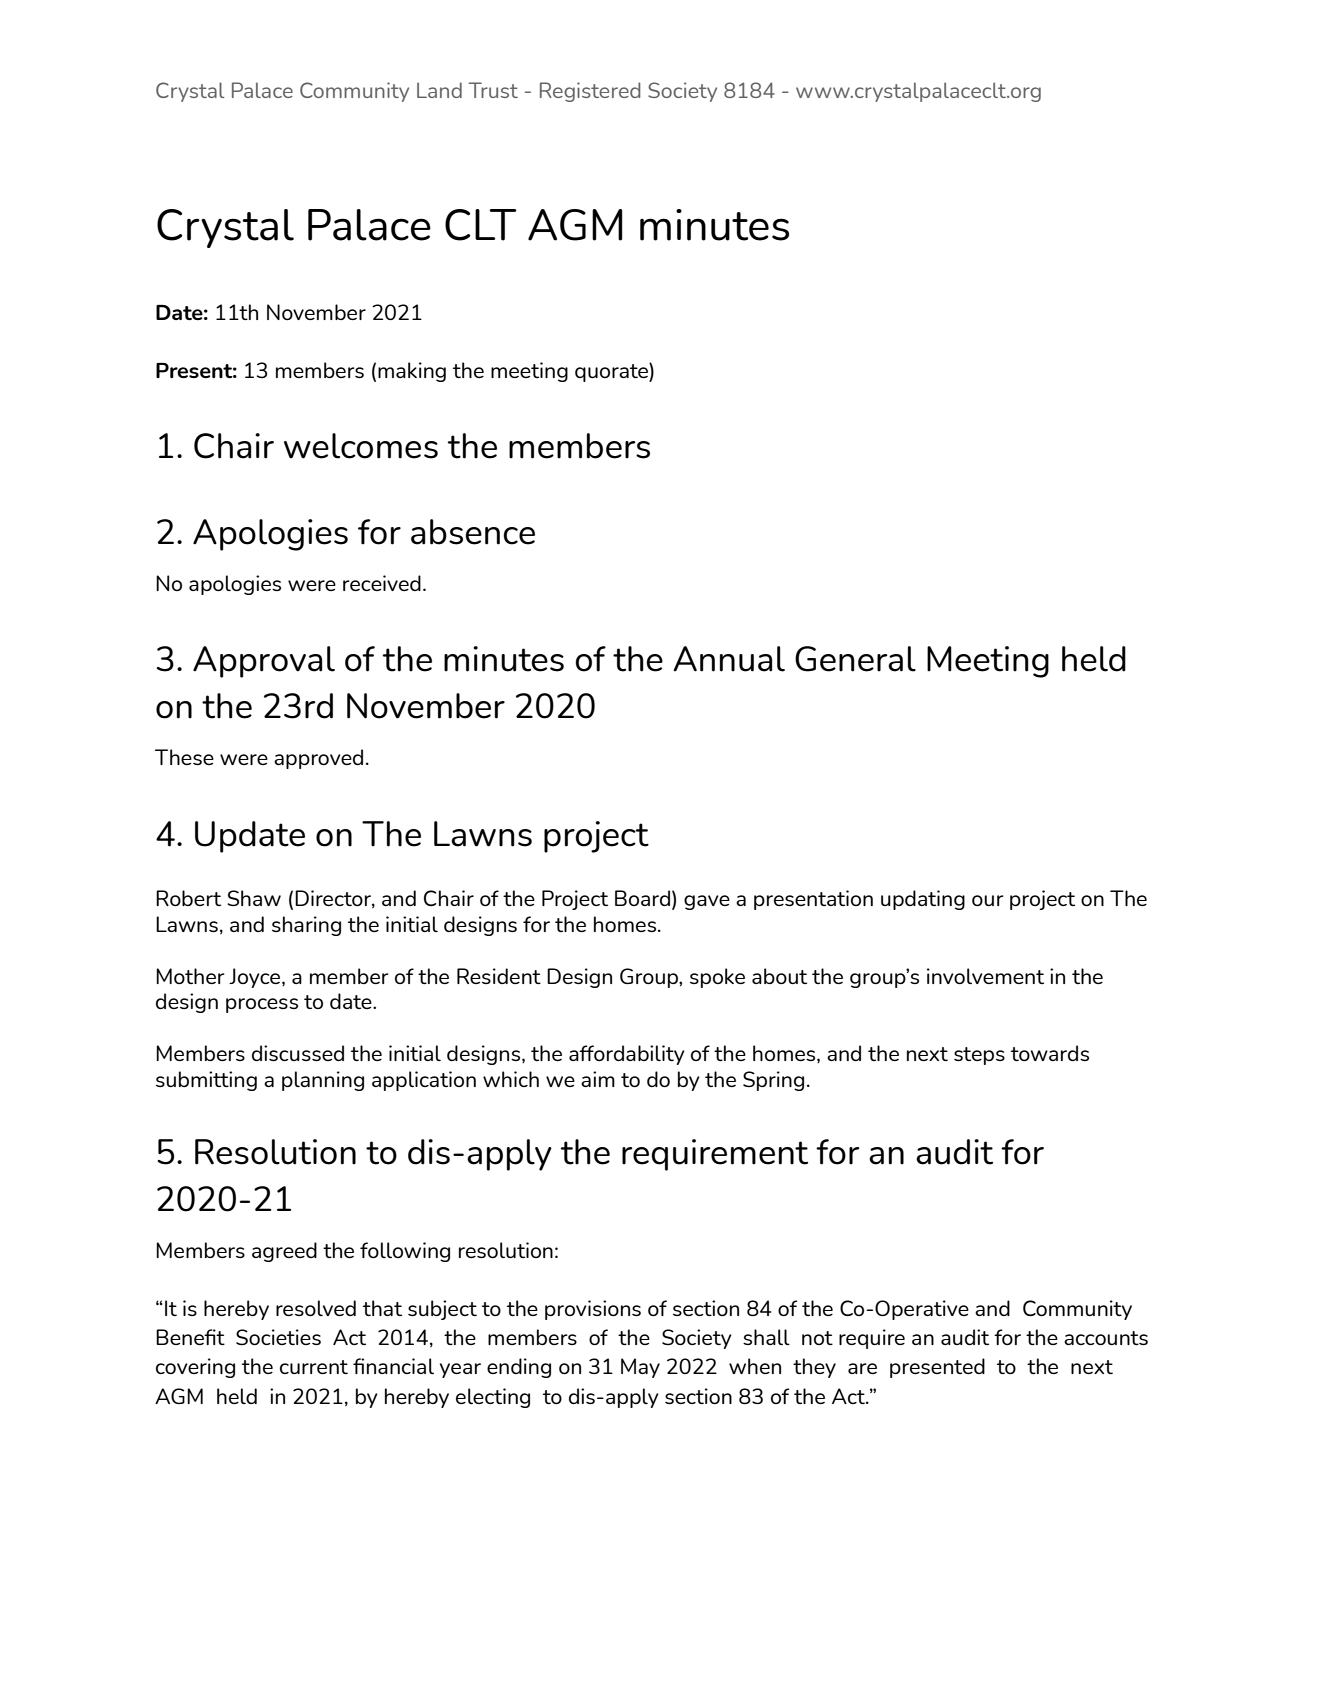  I want to click on received, so click(382, 583).
